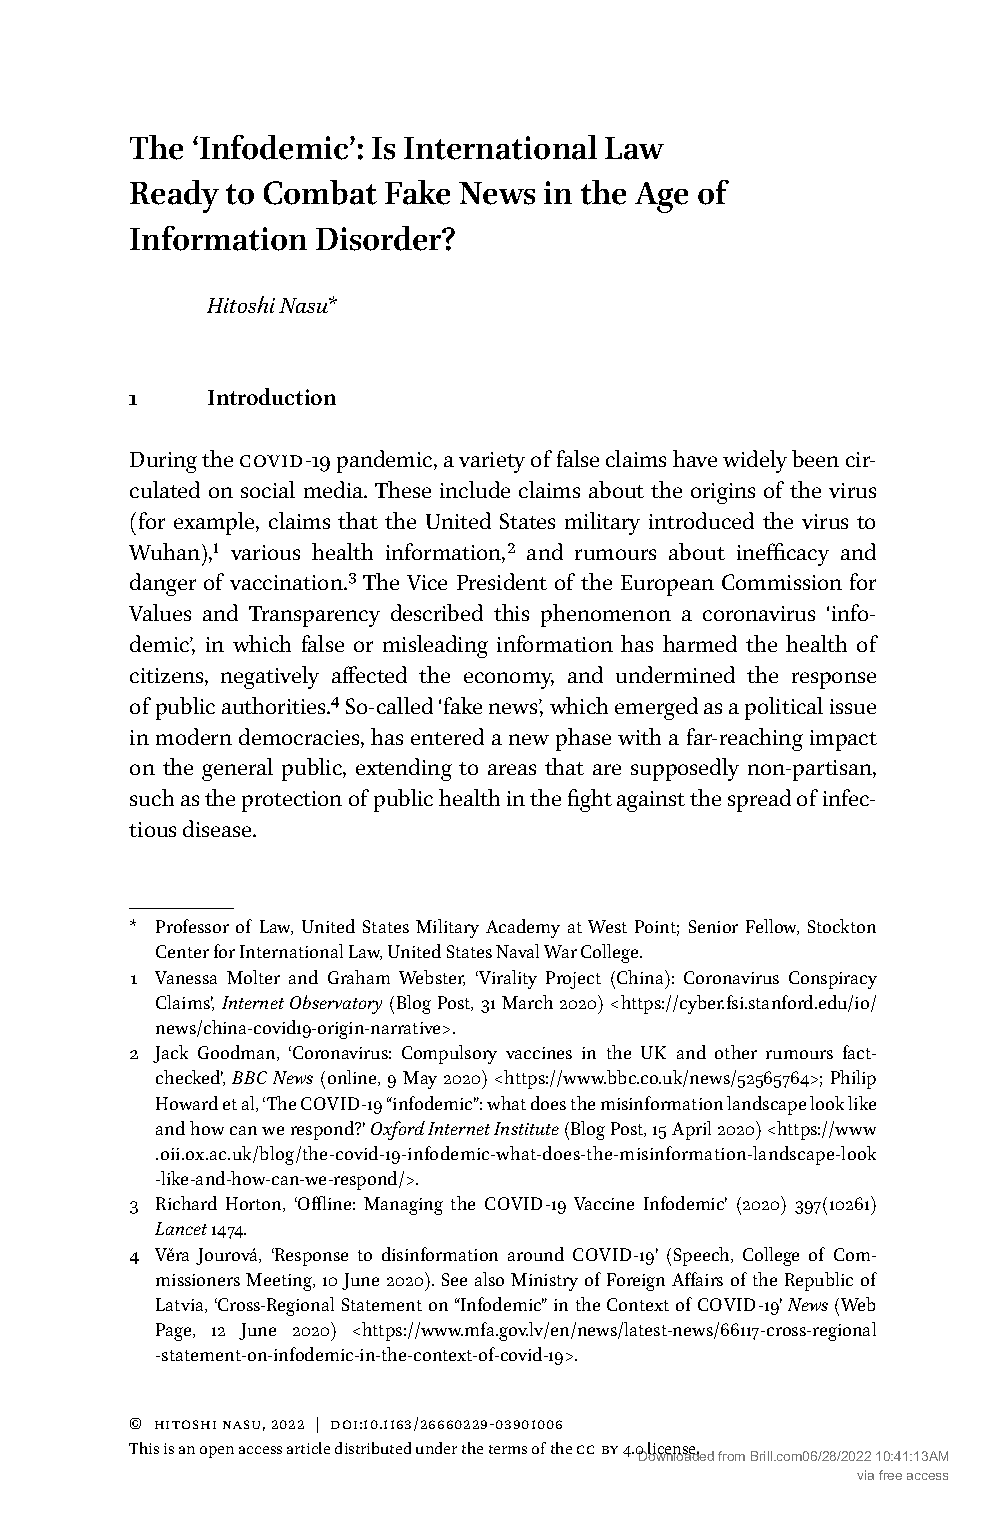  Describe the element at coordinates (815, 458) in the screenshot. I see `been` at that location.
